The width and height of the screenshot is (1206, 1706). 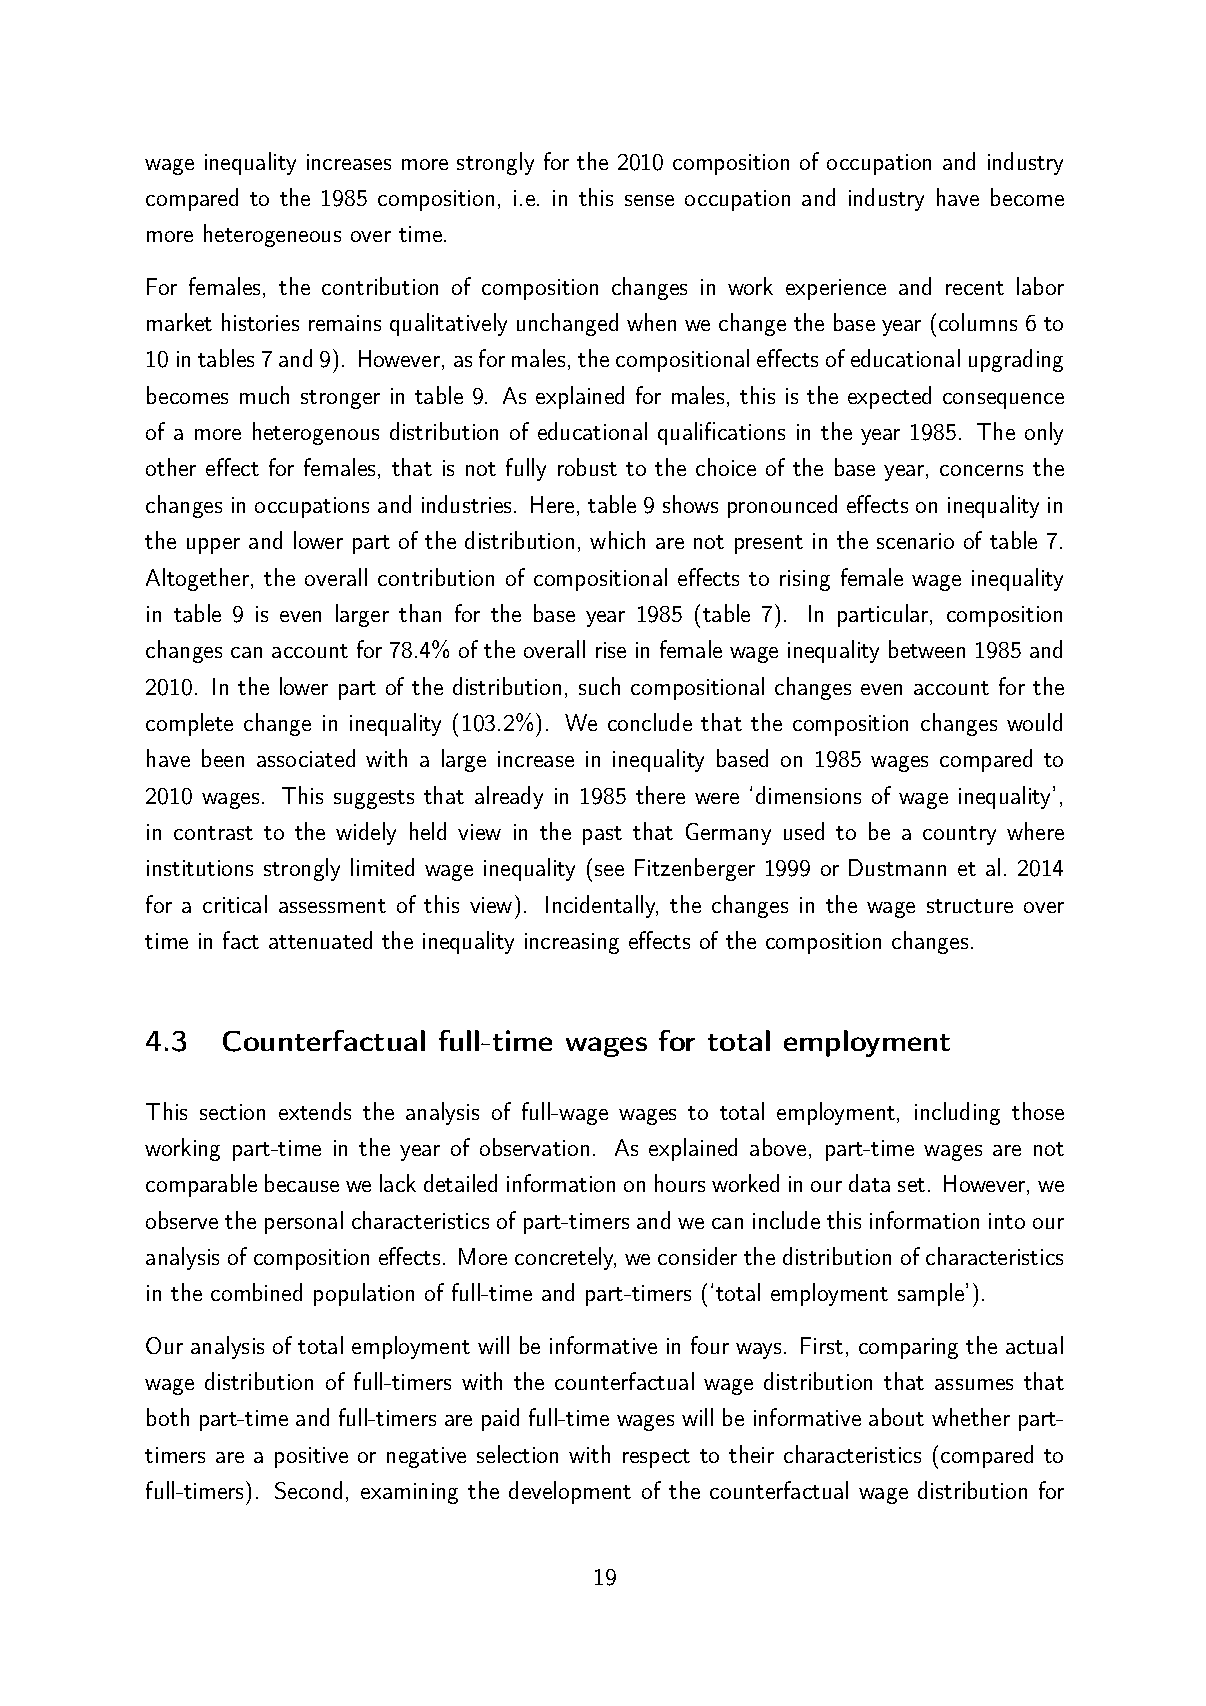 What do you see at coordinates (272, 235) in the screenshot?
I see `heterogeneous` at bounding box center [272, 235].
